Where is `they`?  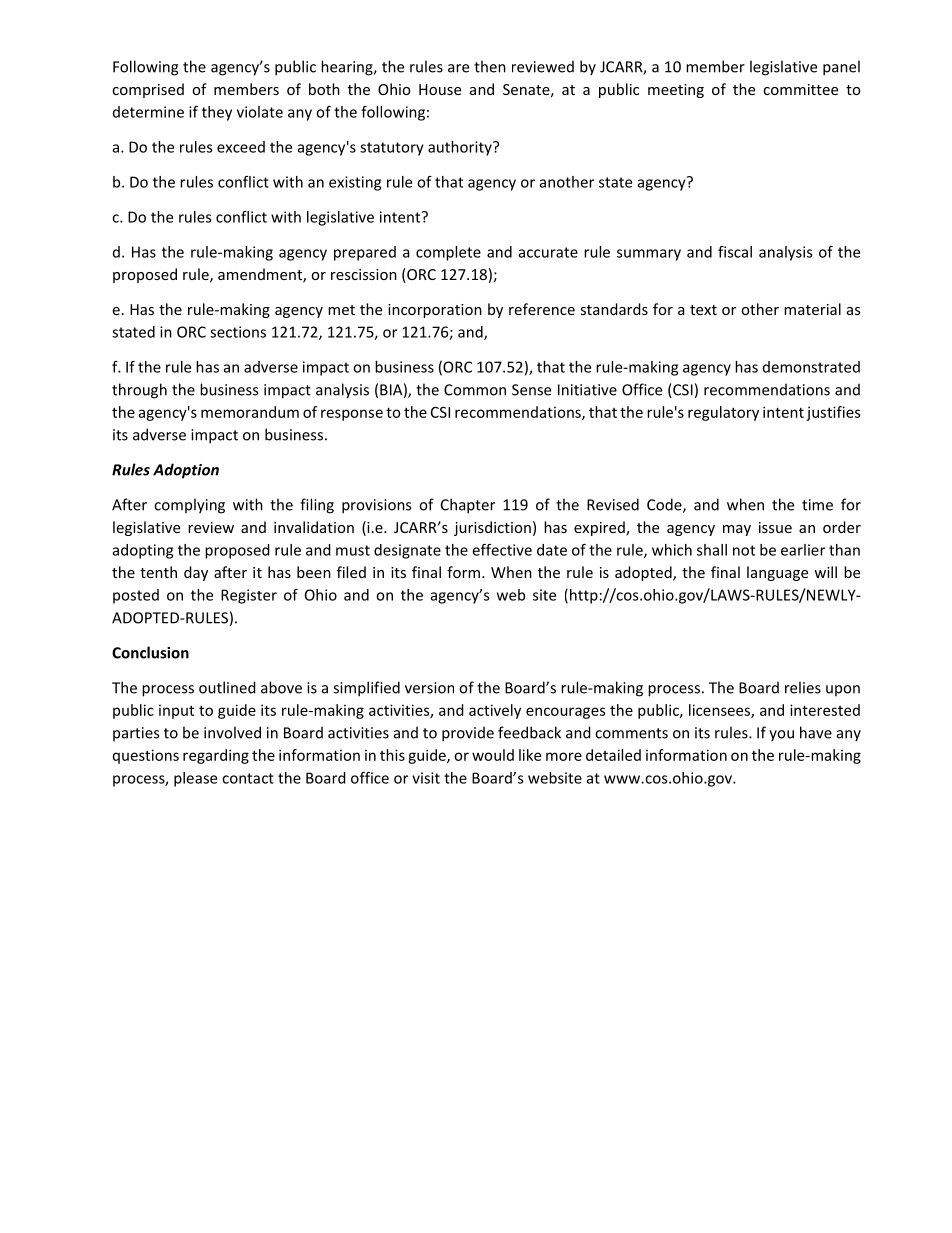 they is located at coordinates (217, 113).
